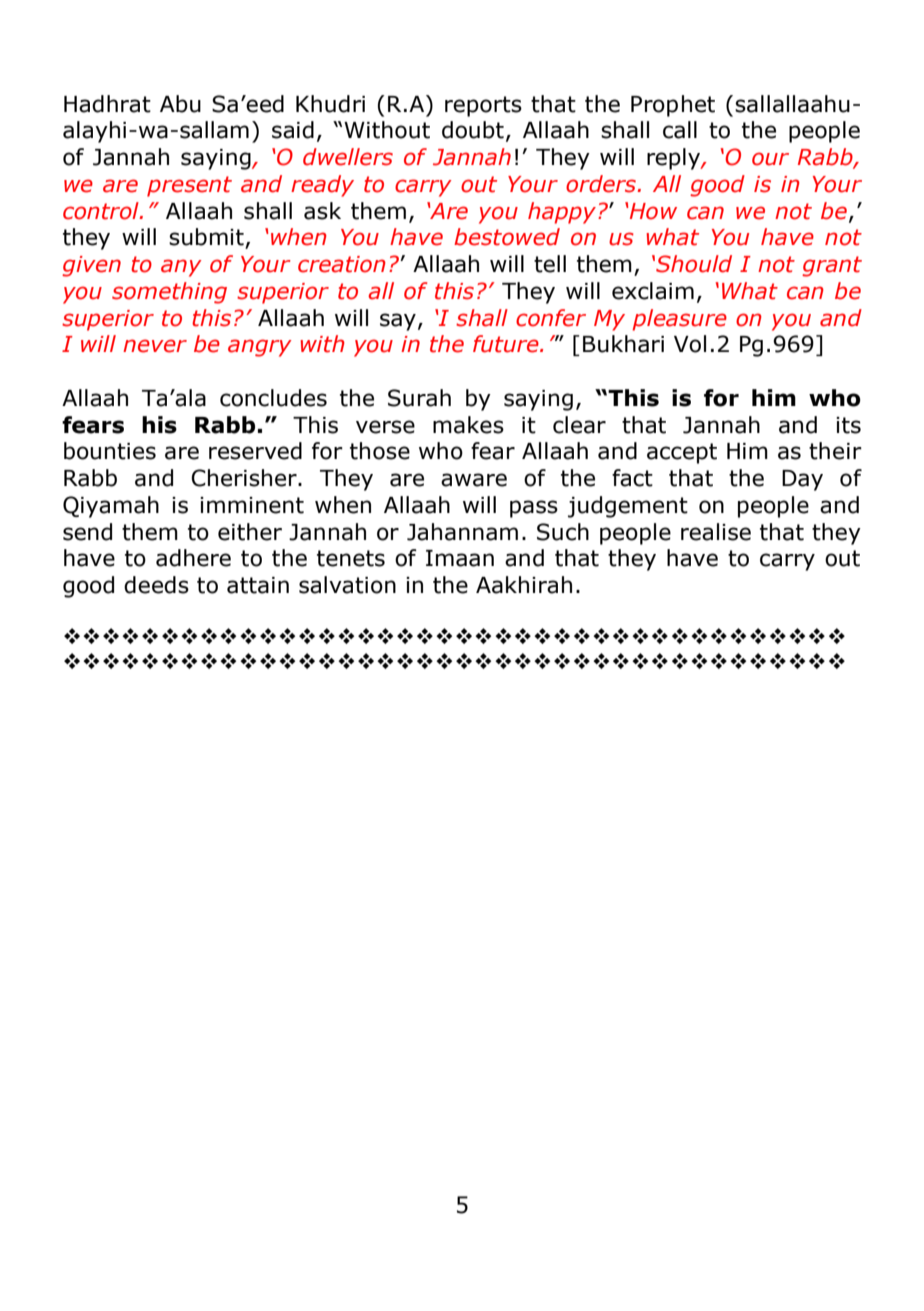  I want to click on pleasure, so click(679, 320).
